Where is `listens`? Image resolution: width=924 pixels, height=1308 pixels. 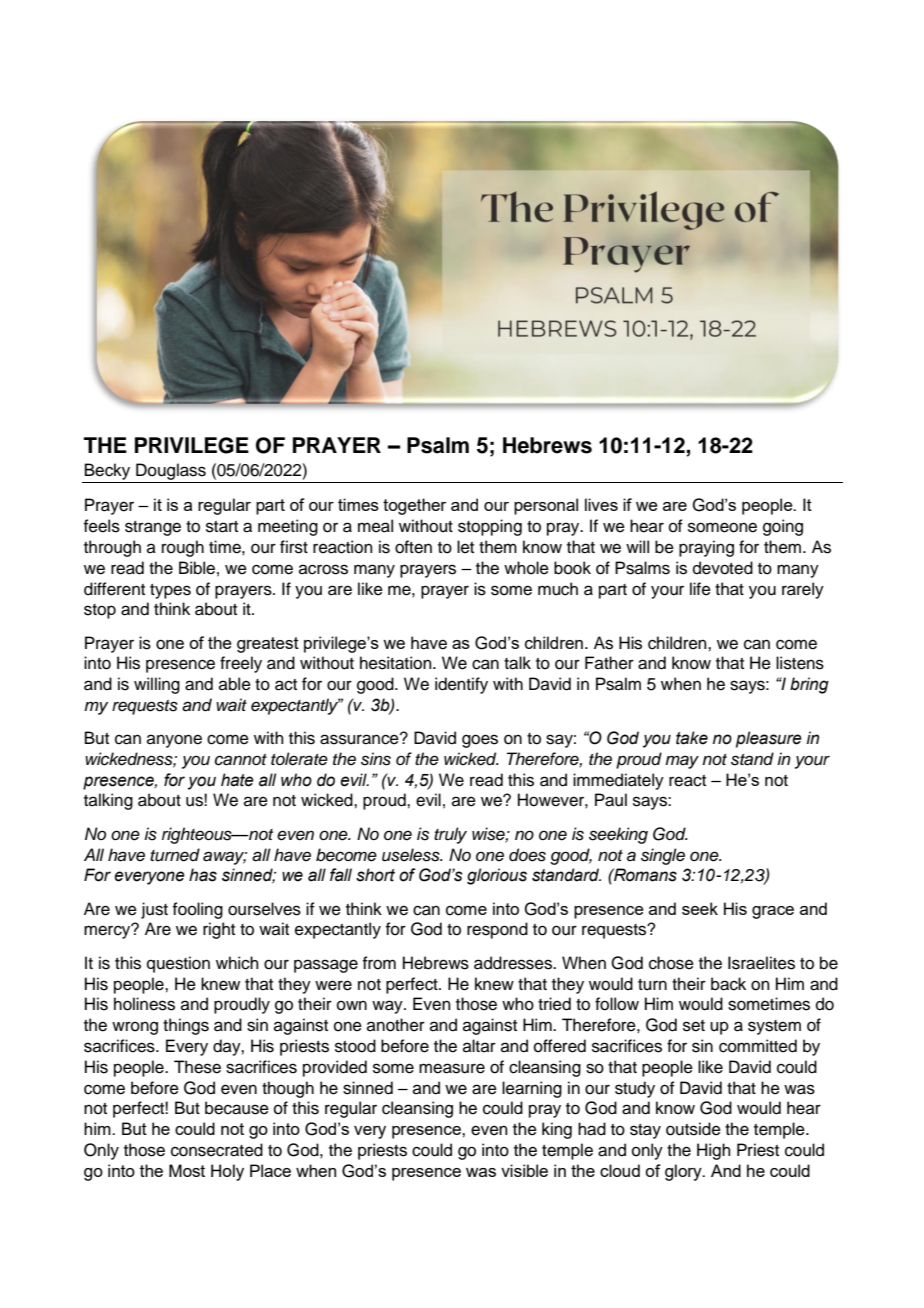 listens is located at coordinates (800, 663).
